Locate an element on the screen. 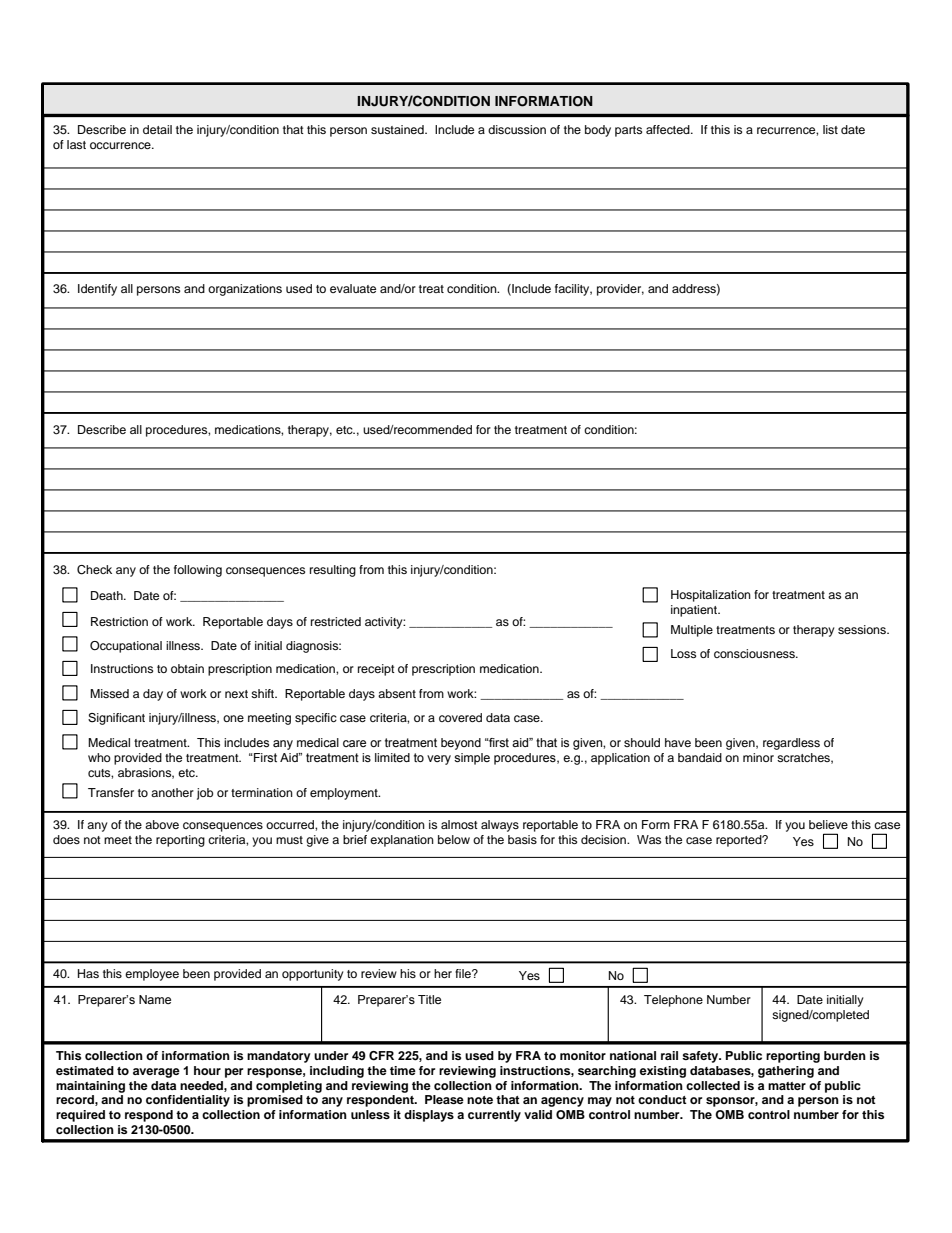 Image resolution: width=952 pixels, height=1233 pixels. list is located at coordinates (830, 129).
